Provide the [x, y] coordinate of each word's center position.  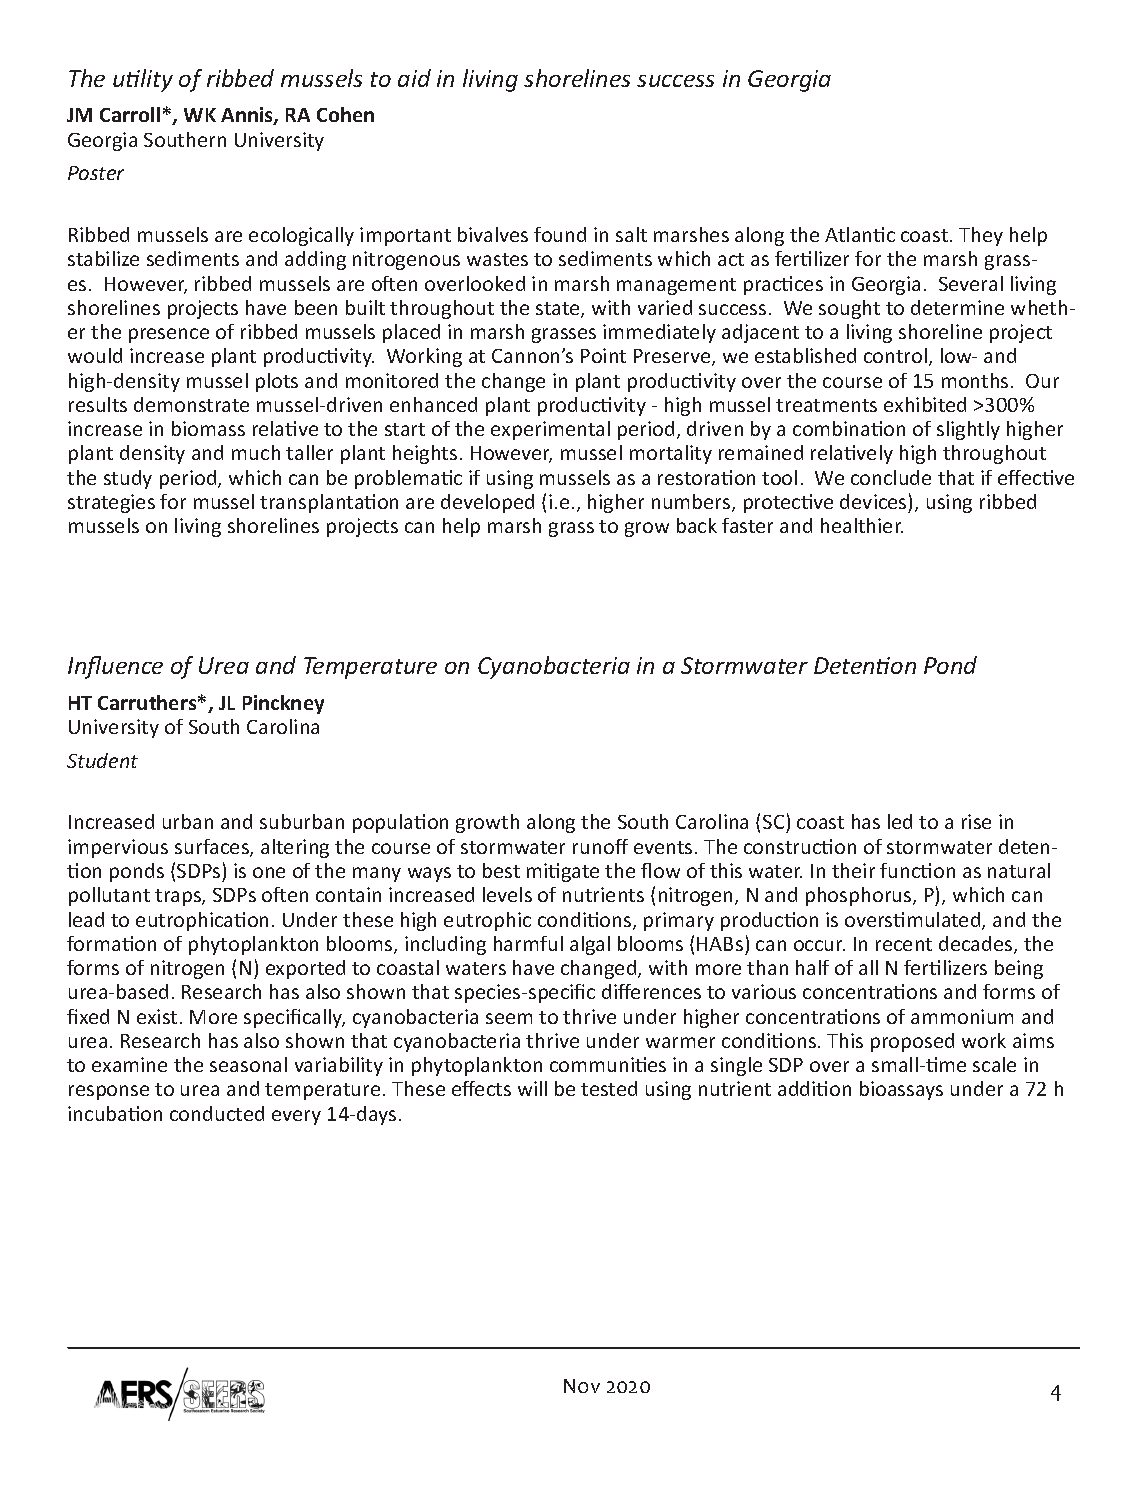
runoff [600, 846]
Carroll [130, 114]
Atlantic [860, 234]
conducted [217, 1113]
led [900, 821]
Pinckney [283, 704]
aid [414, 78]
